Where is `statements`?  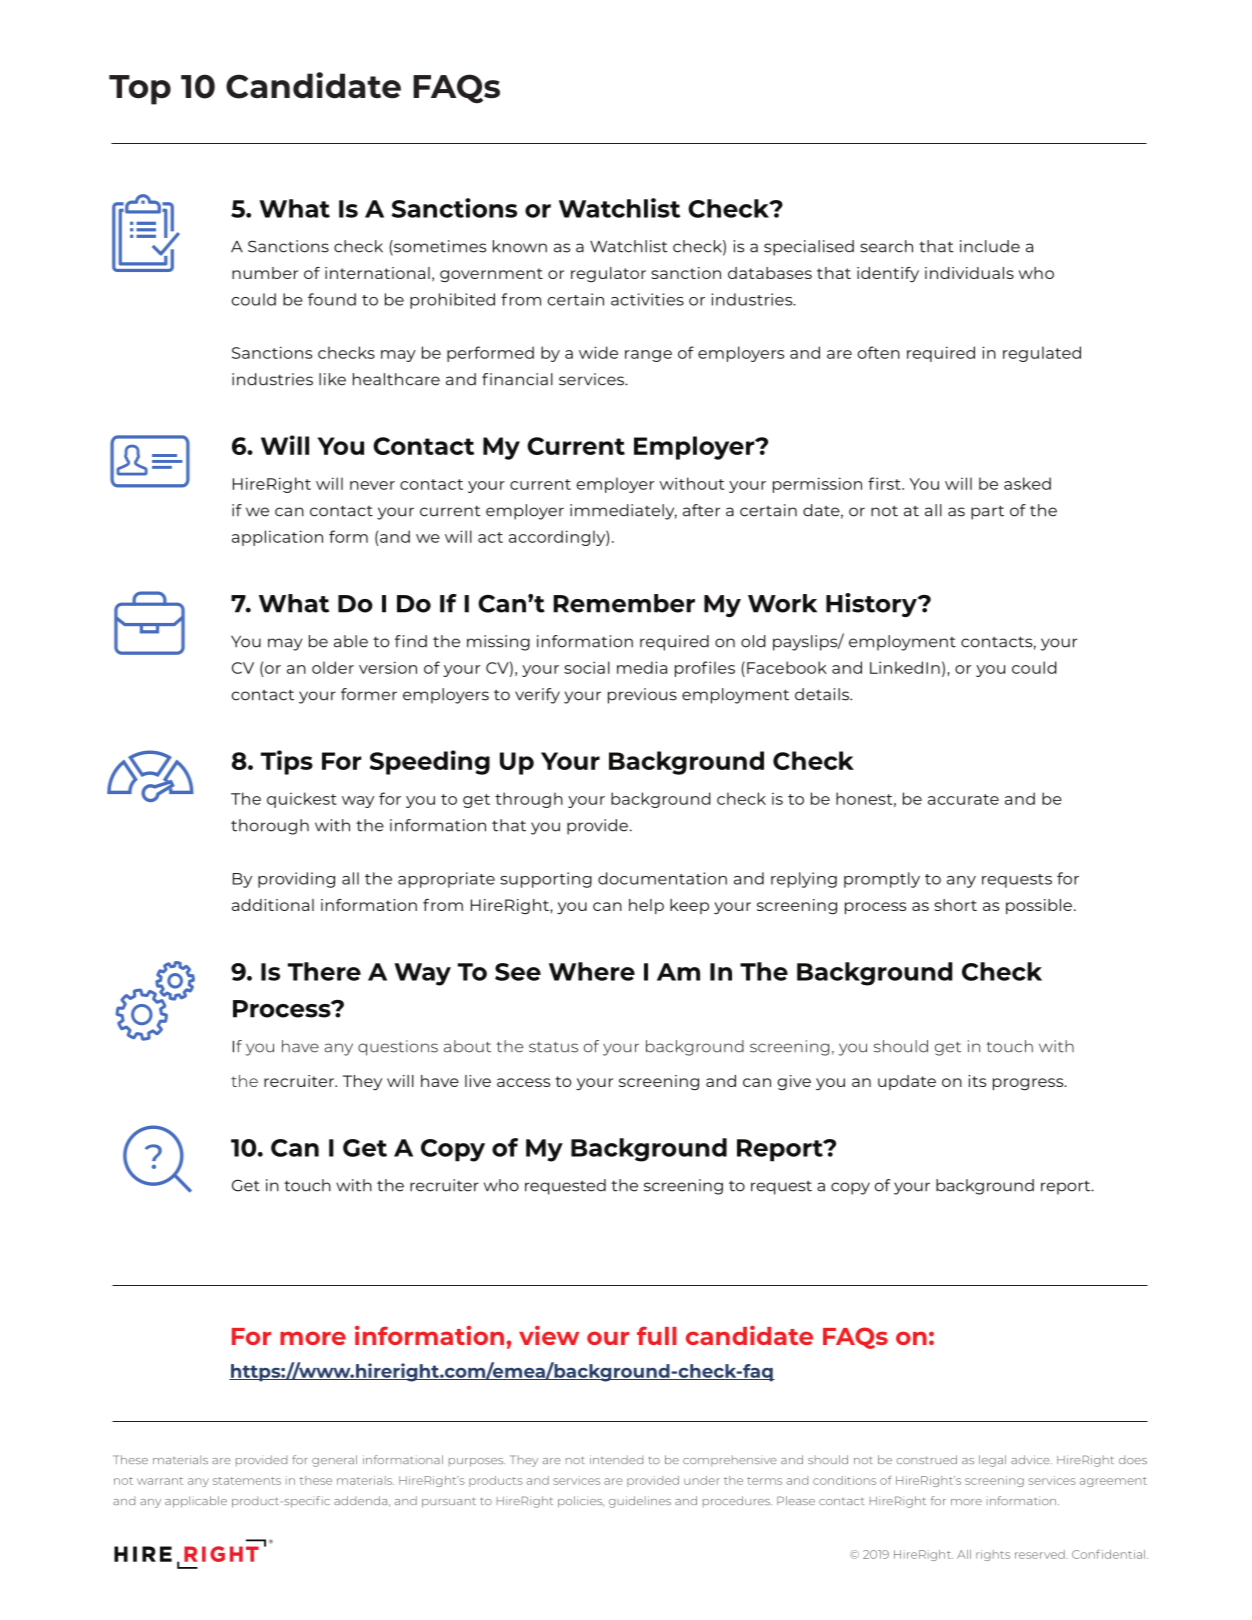
statements is located at coordinates (247, 1481).
